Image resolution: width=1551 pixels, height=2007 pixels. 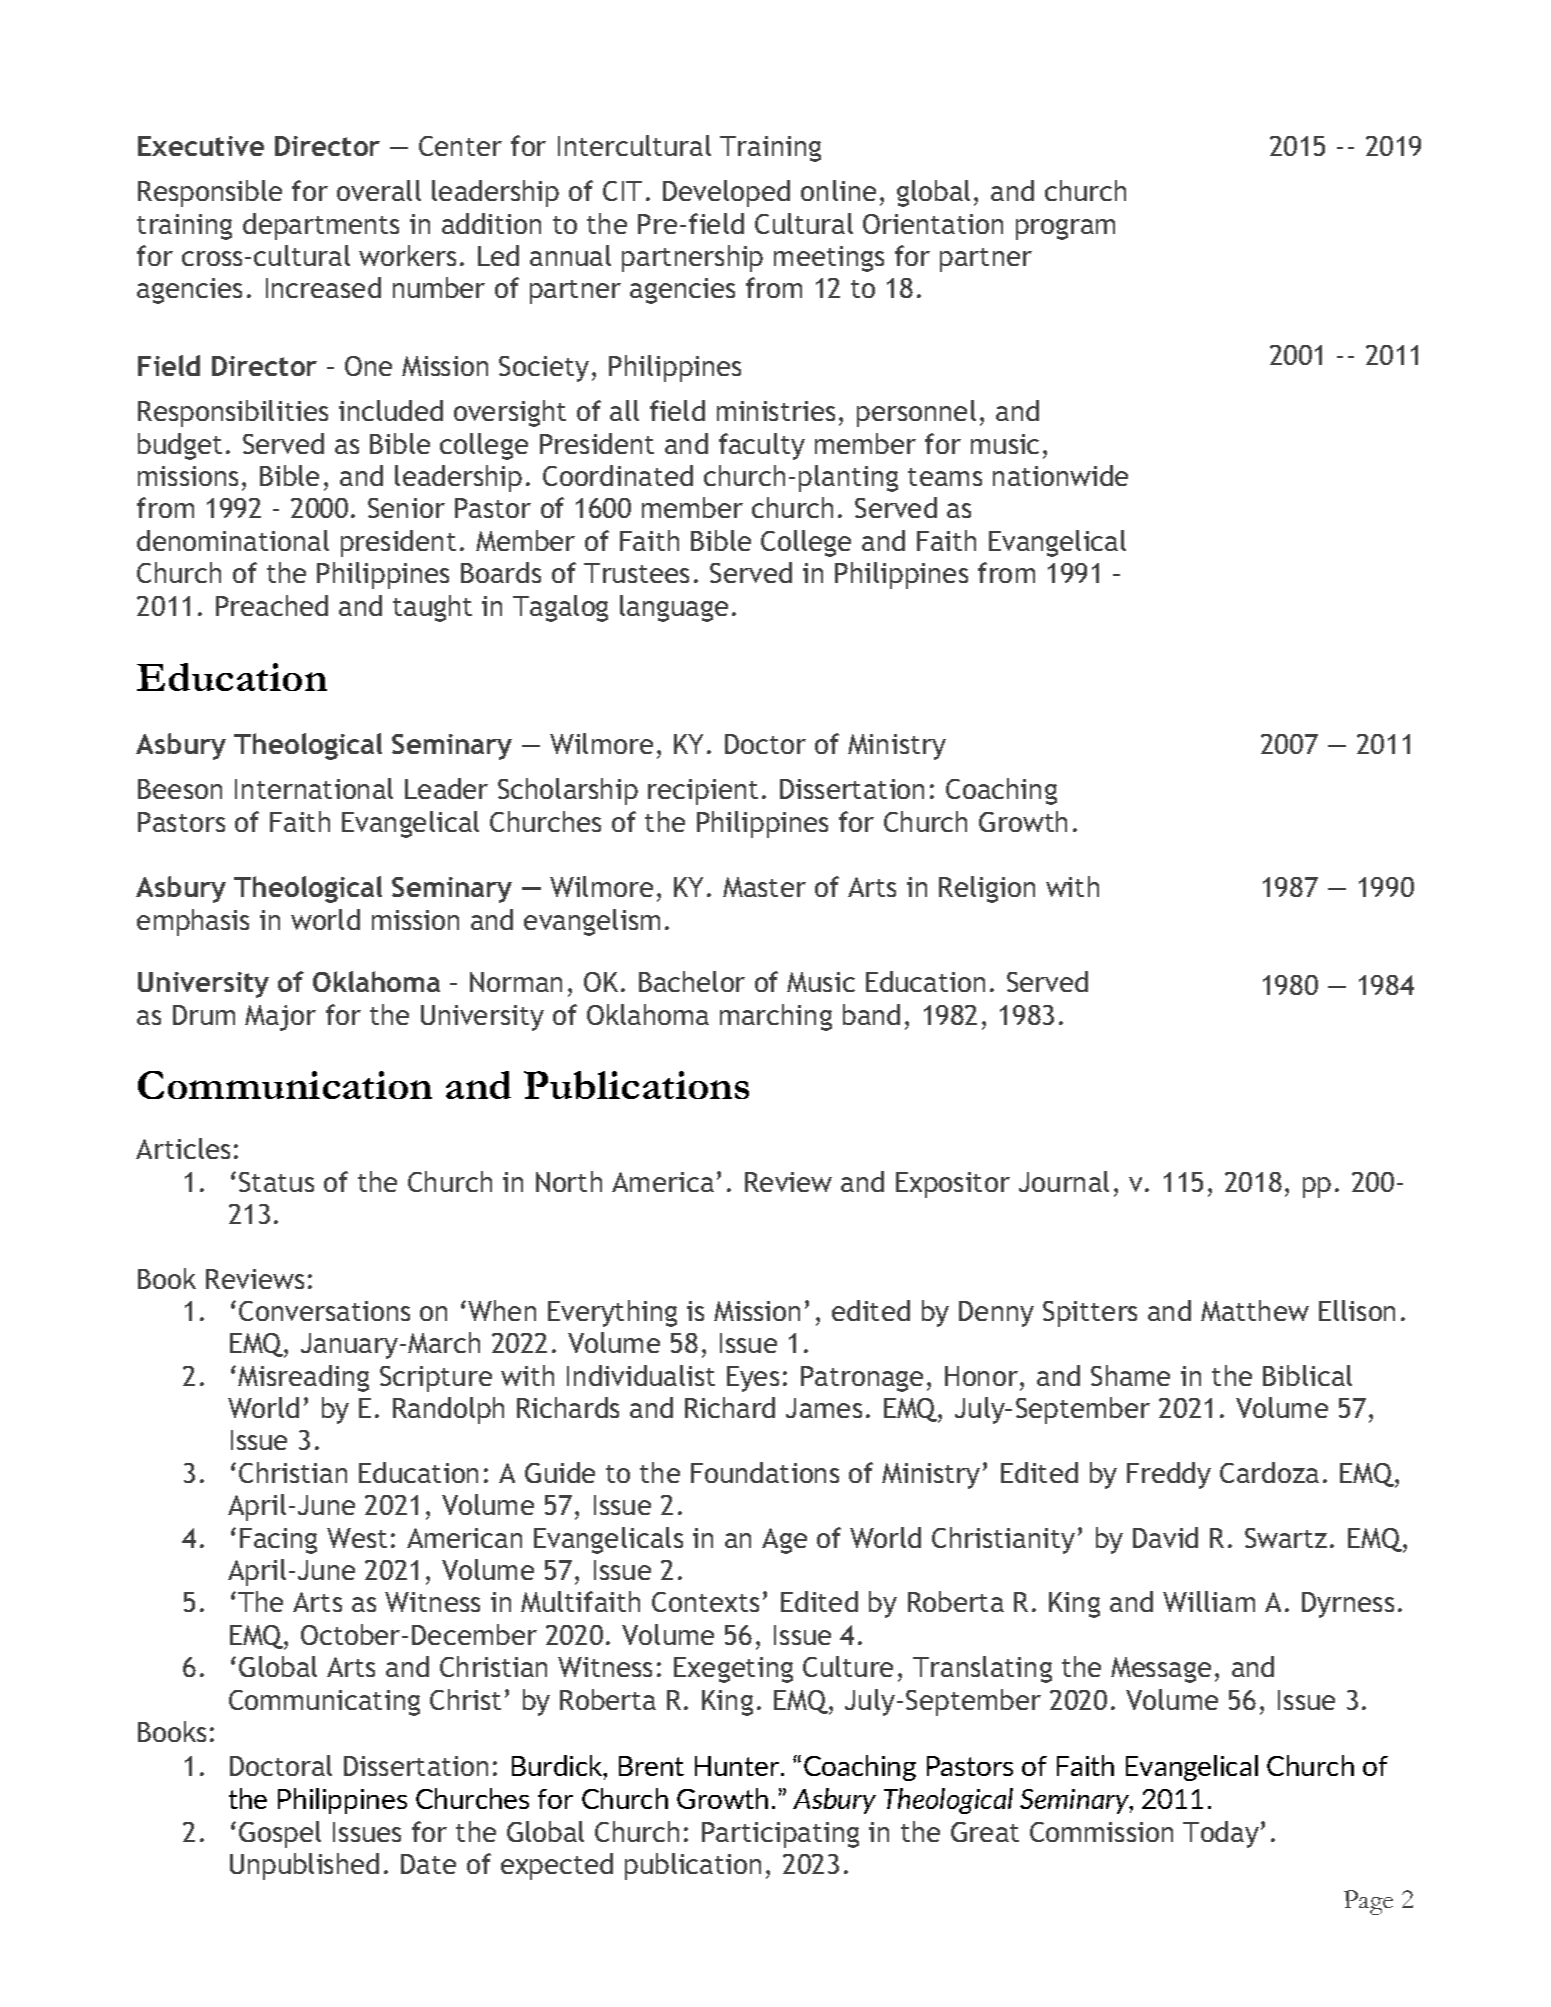 I want to click on Developed, so click(x=726, y=193).
